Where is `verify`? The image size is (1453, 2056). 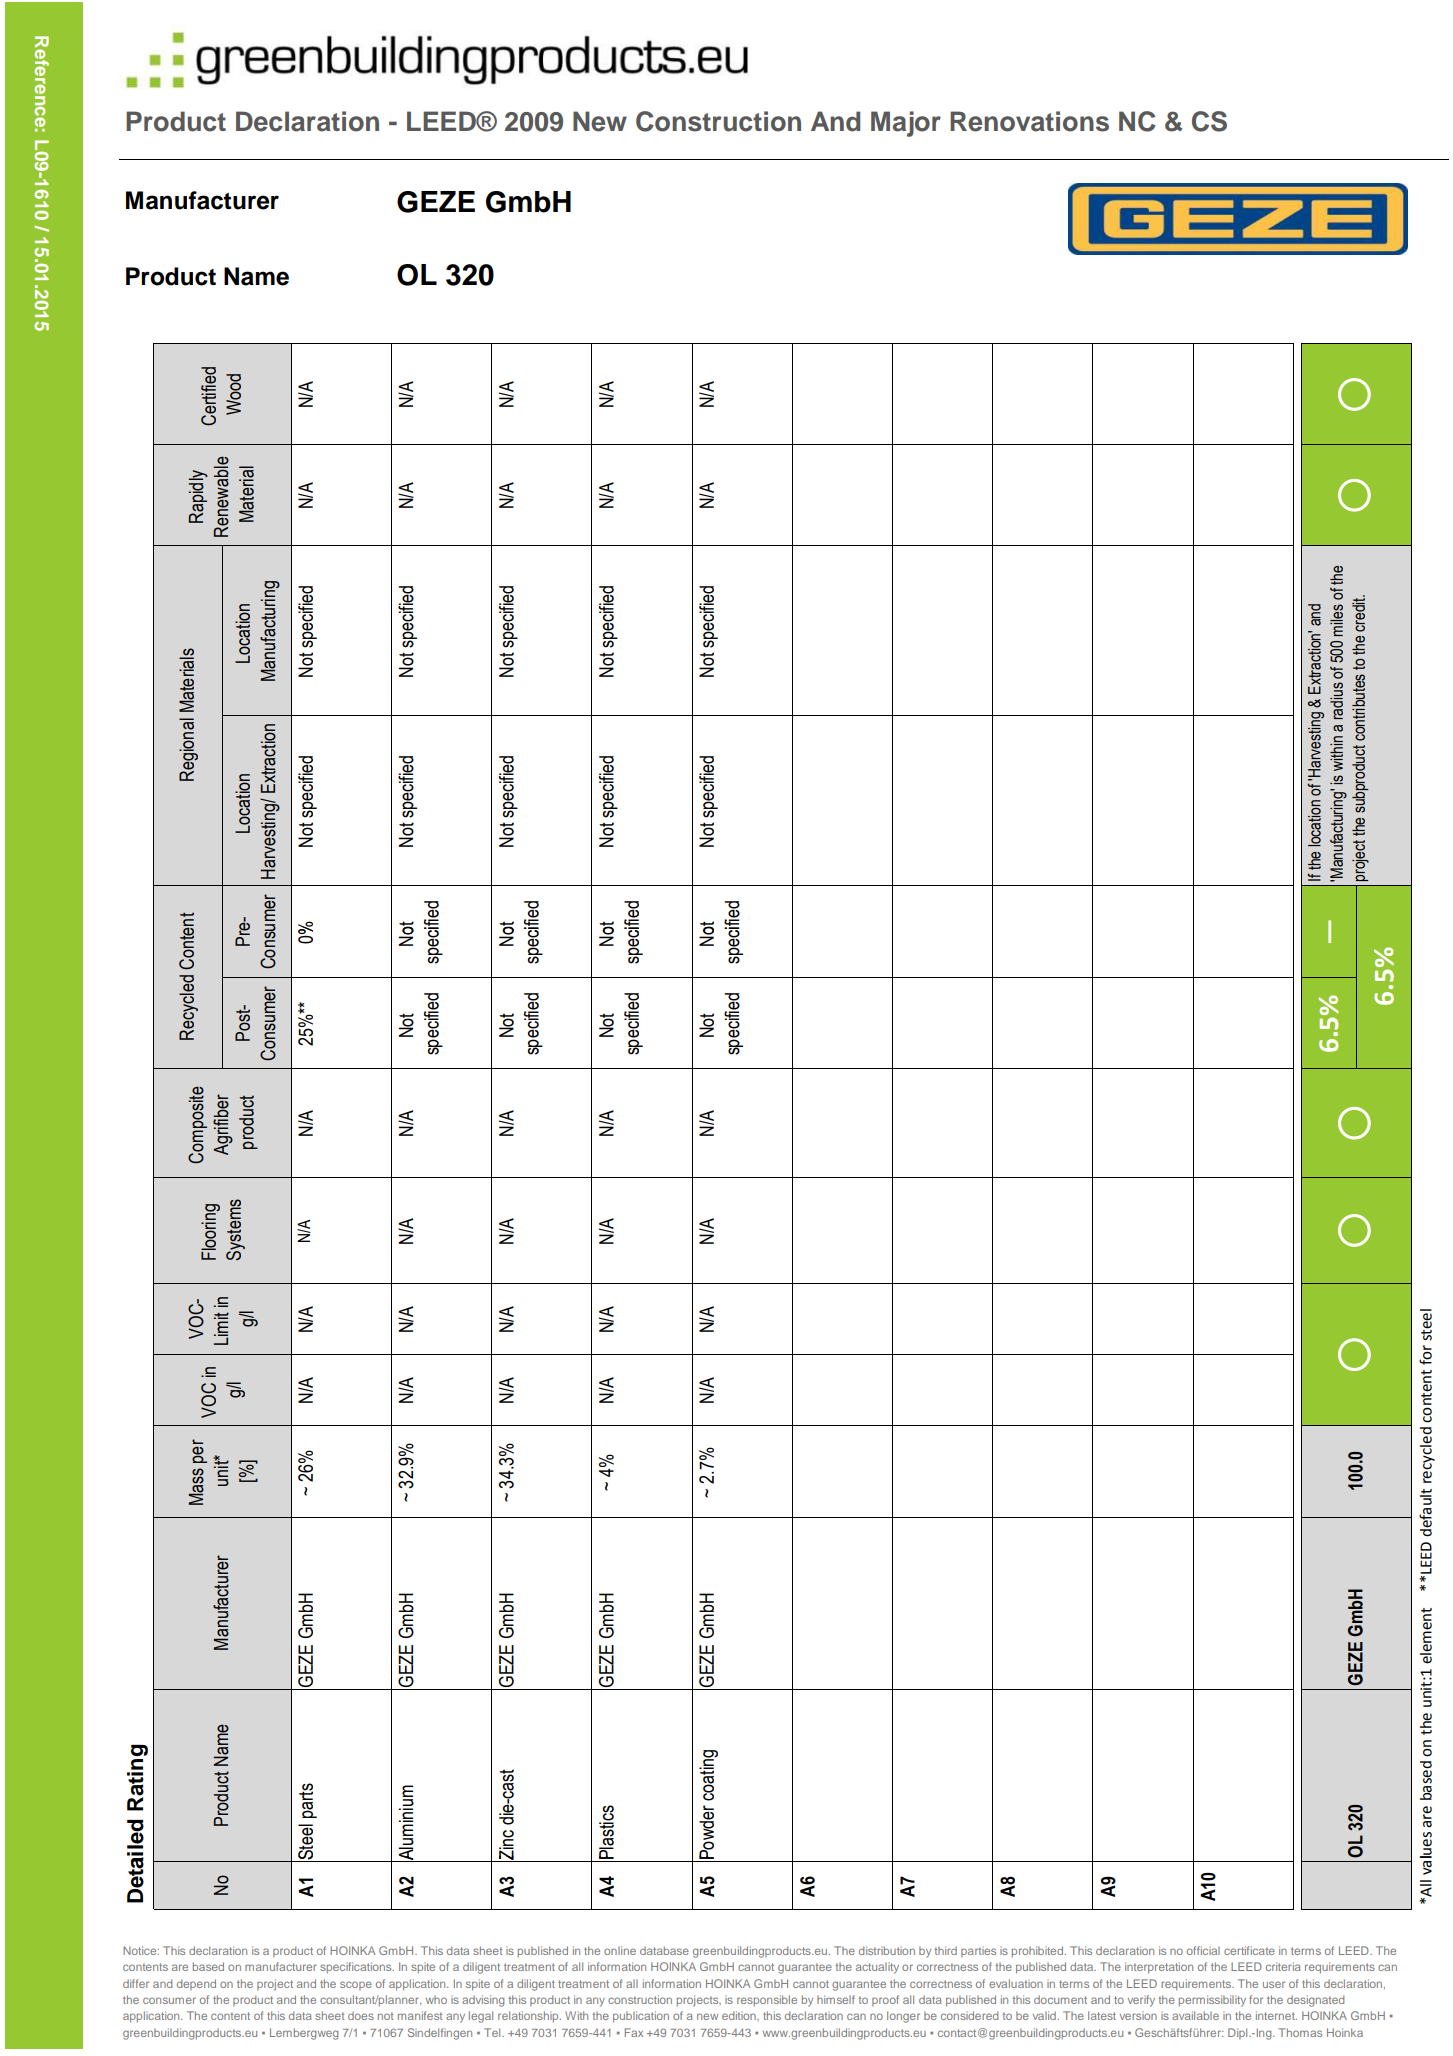
verify is located at coordinates (1141, 2001).
